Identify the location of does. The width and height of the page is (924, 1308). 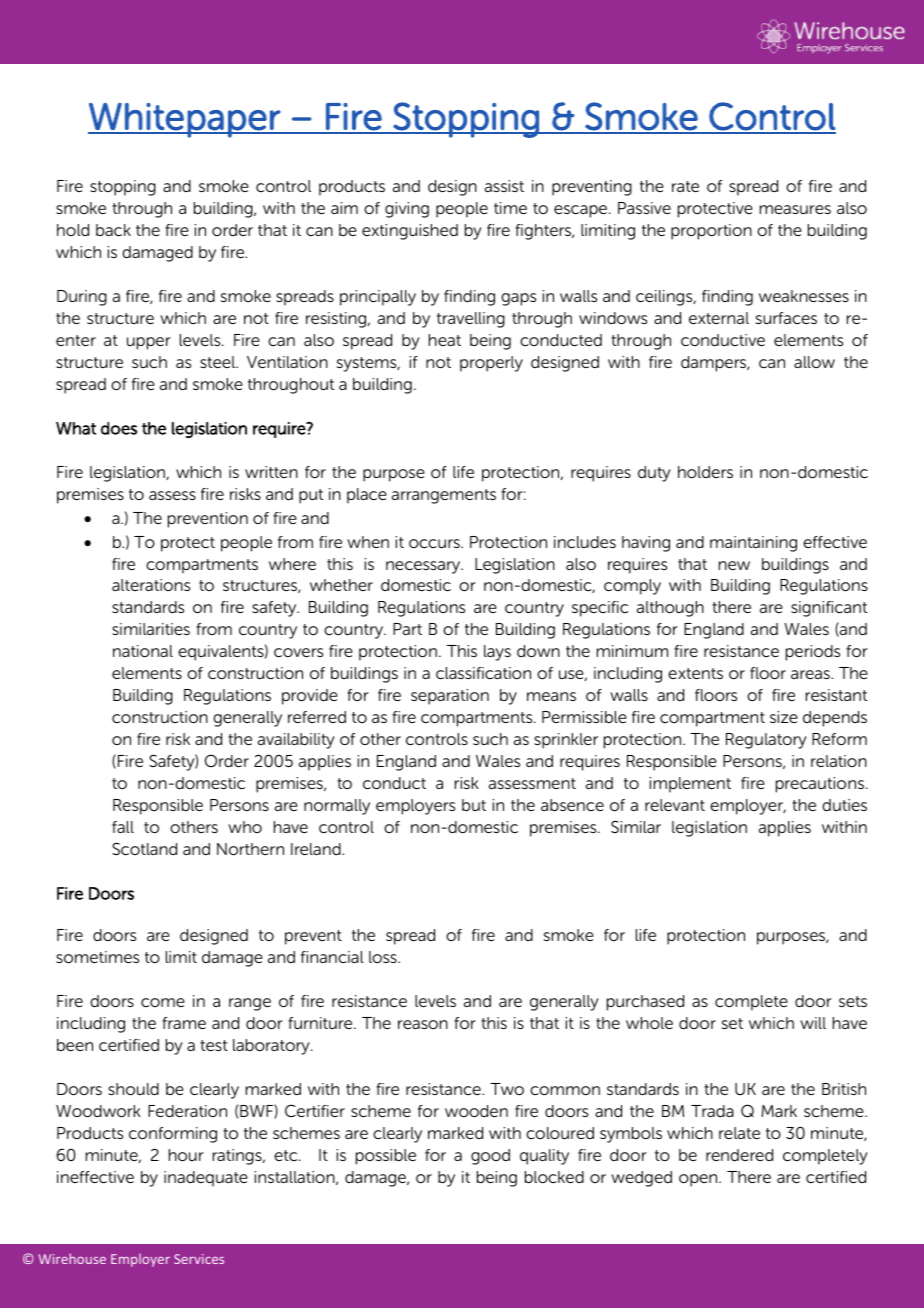
(119, 428).
